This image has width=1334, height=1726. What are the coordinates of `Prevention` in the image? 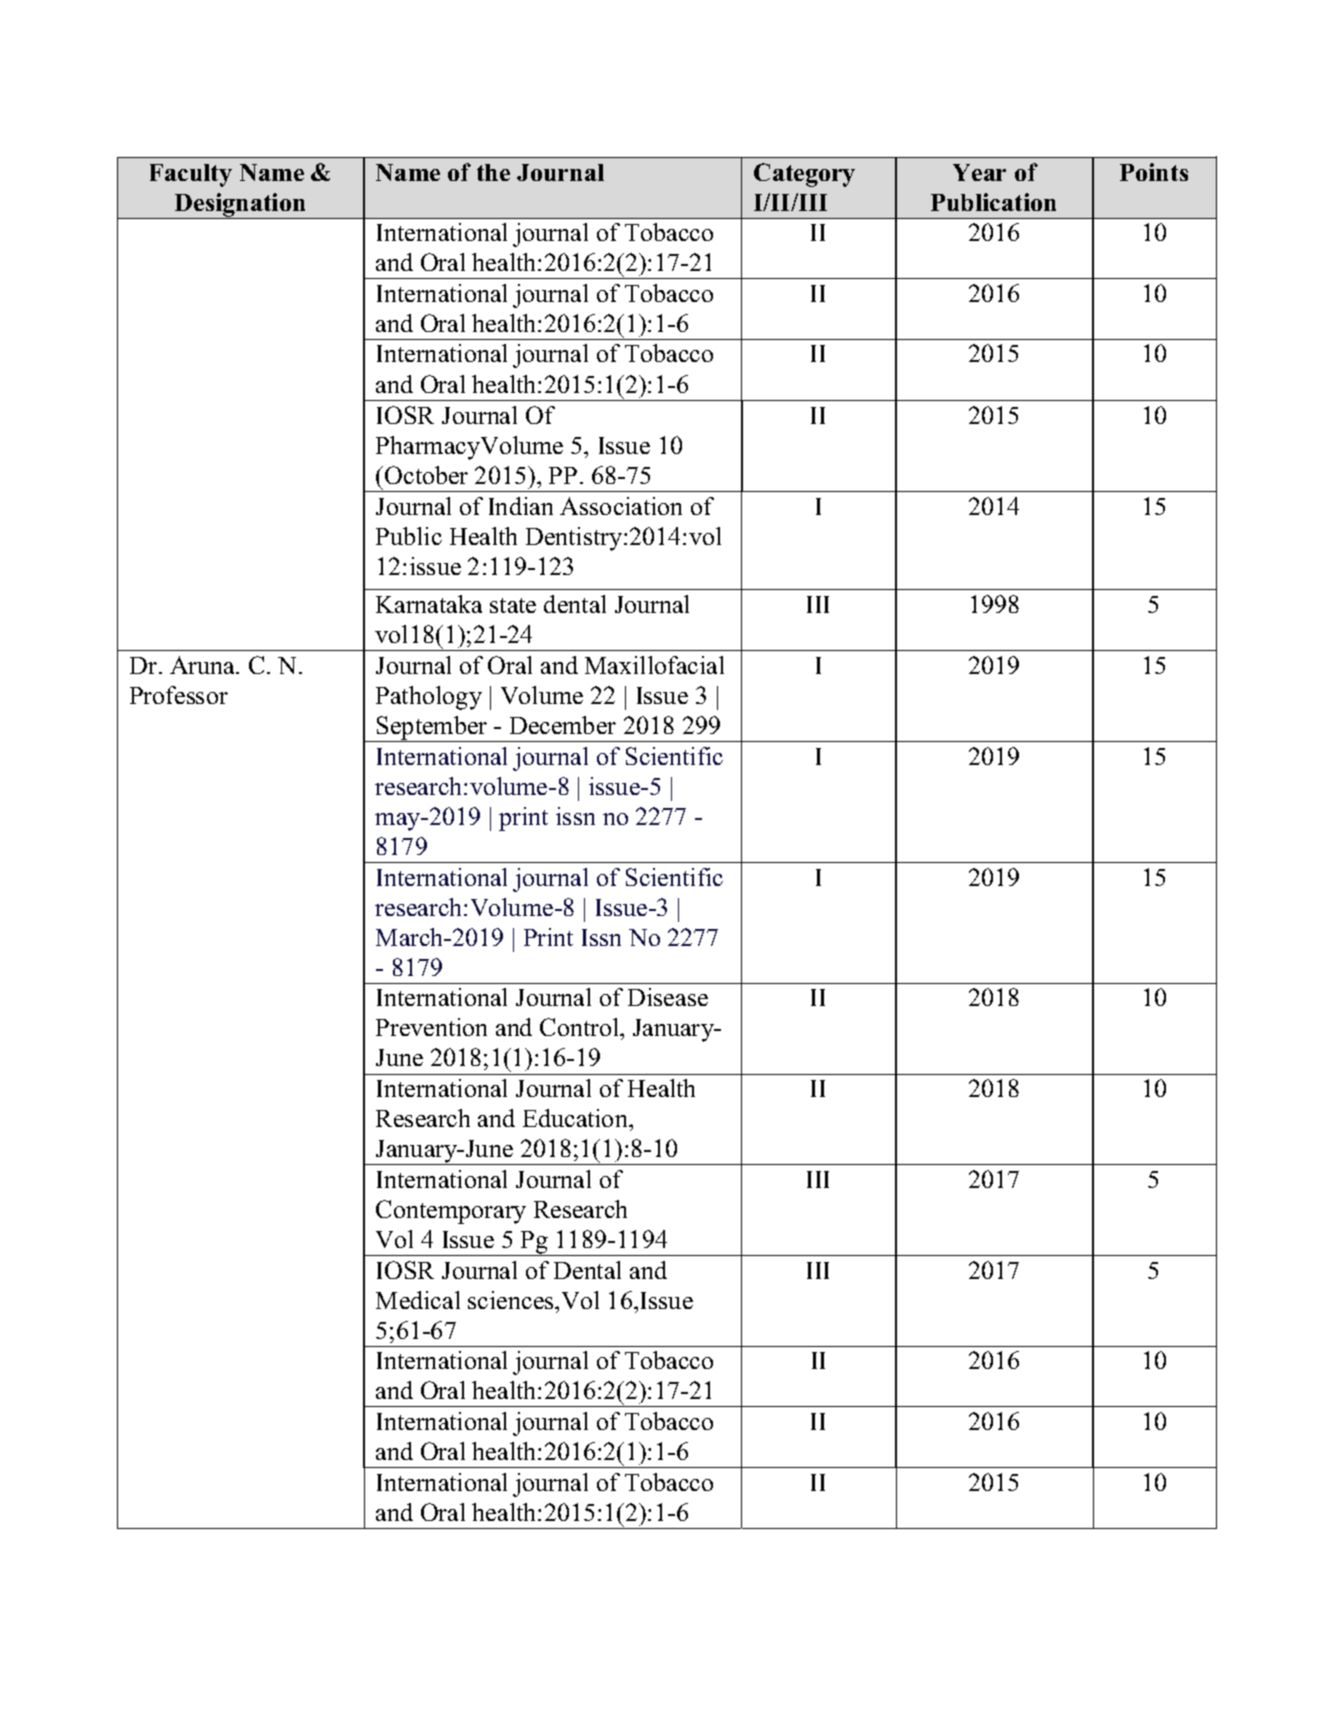 It's located at (431, 1027).
